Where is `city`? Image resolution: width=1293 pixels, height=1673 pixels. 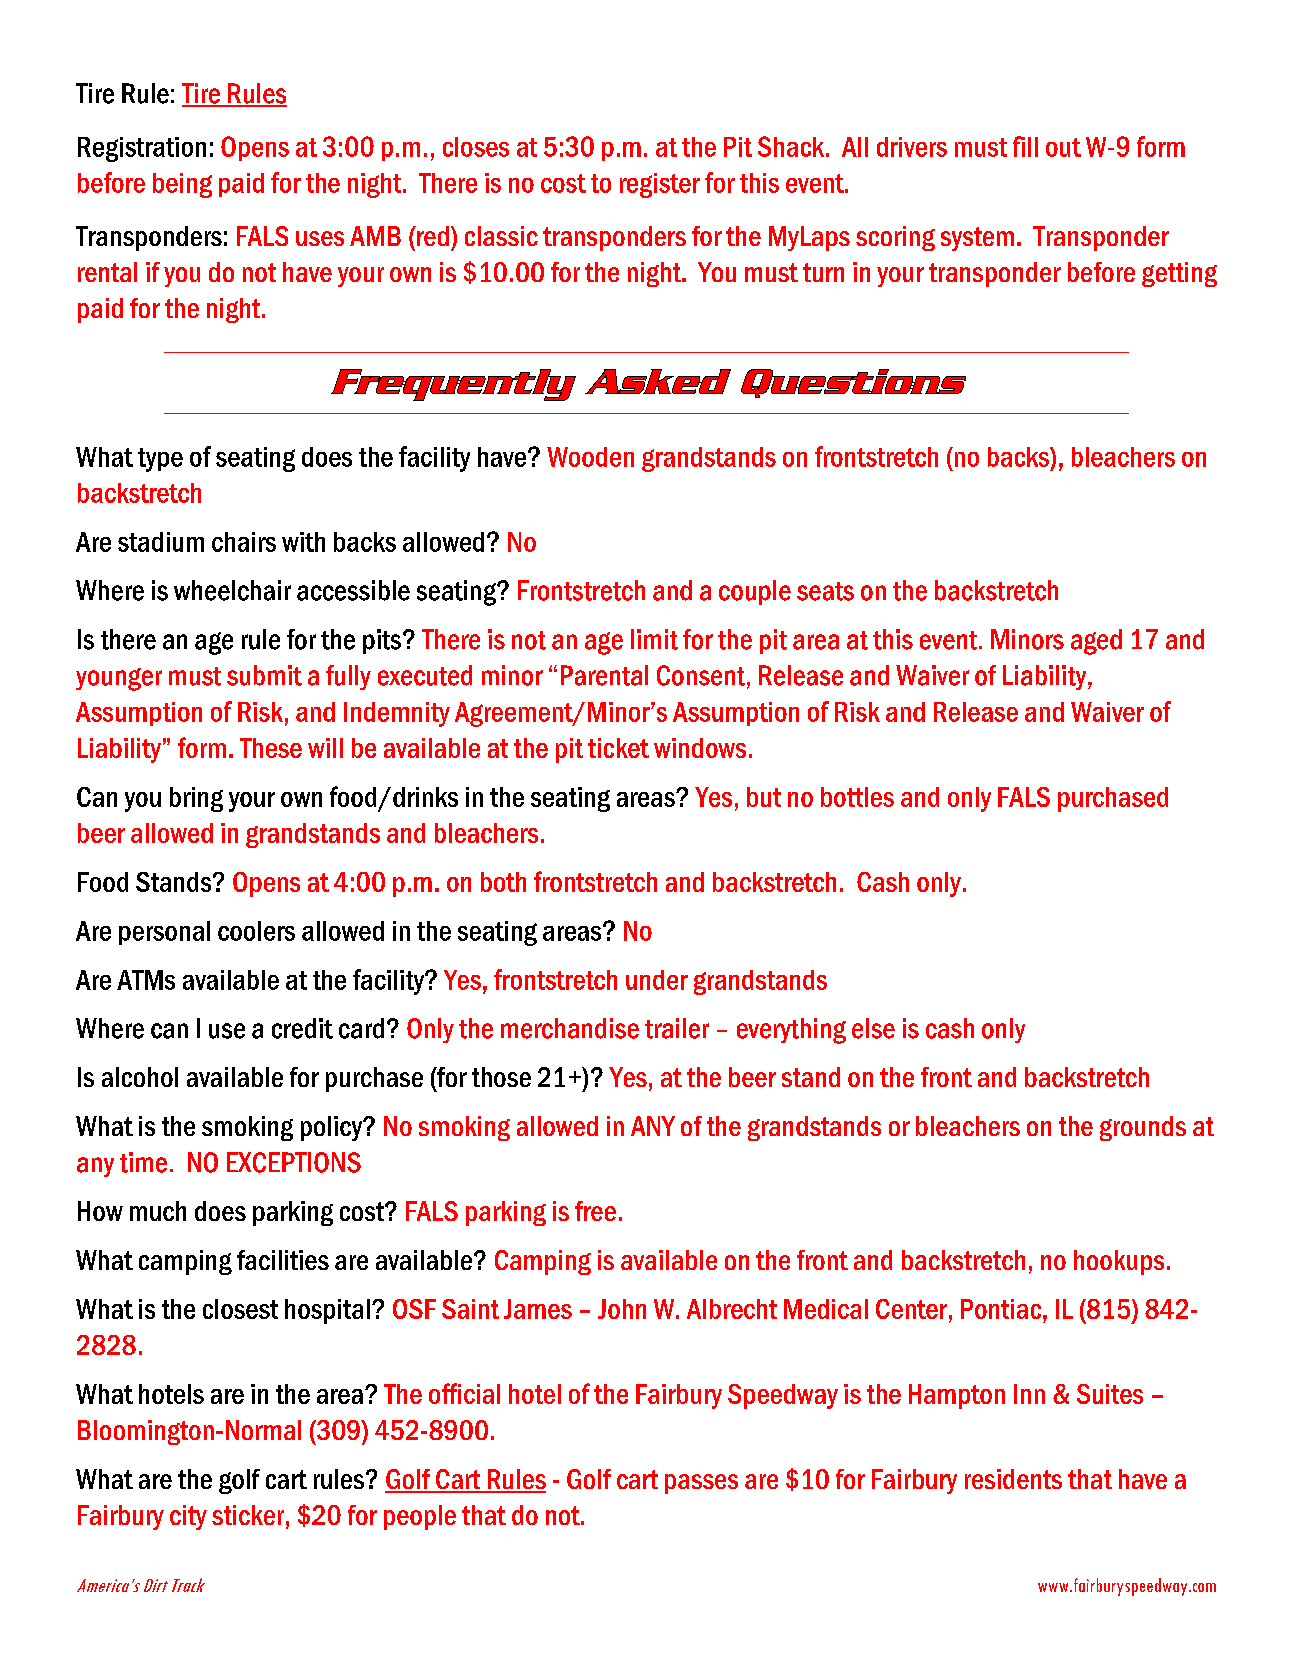
city is located at coordinates (188, 1517).
